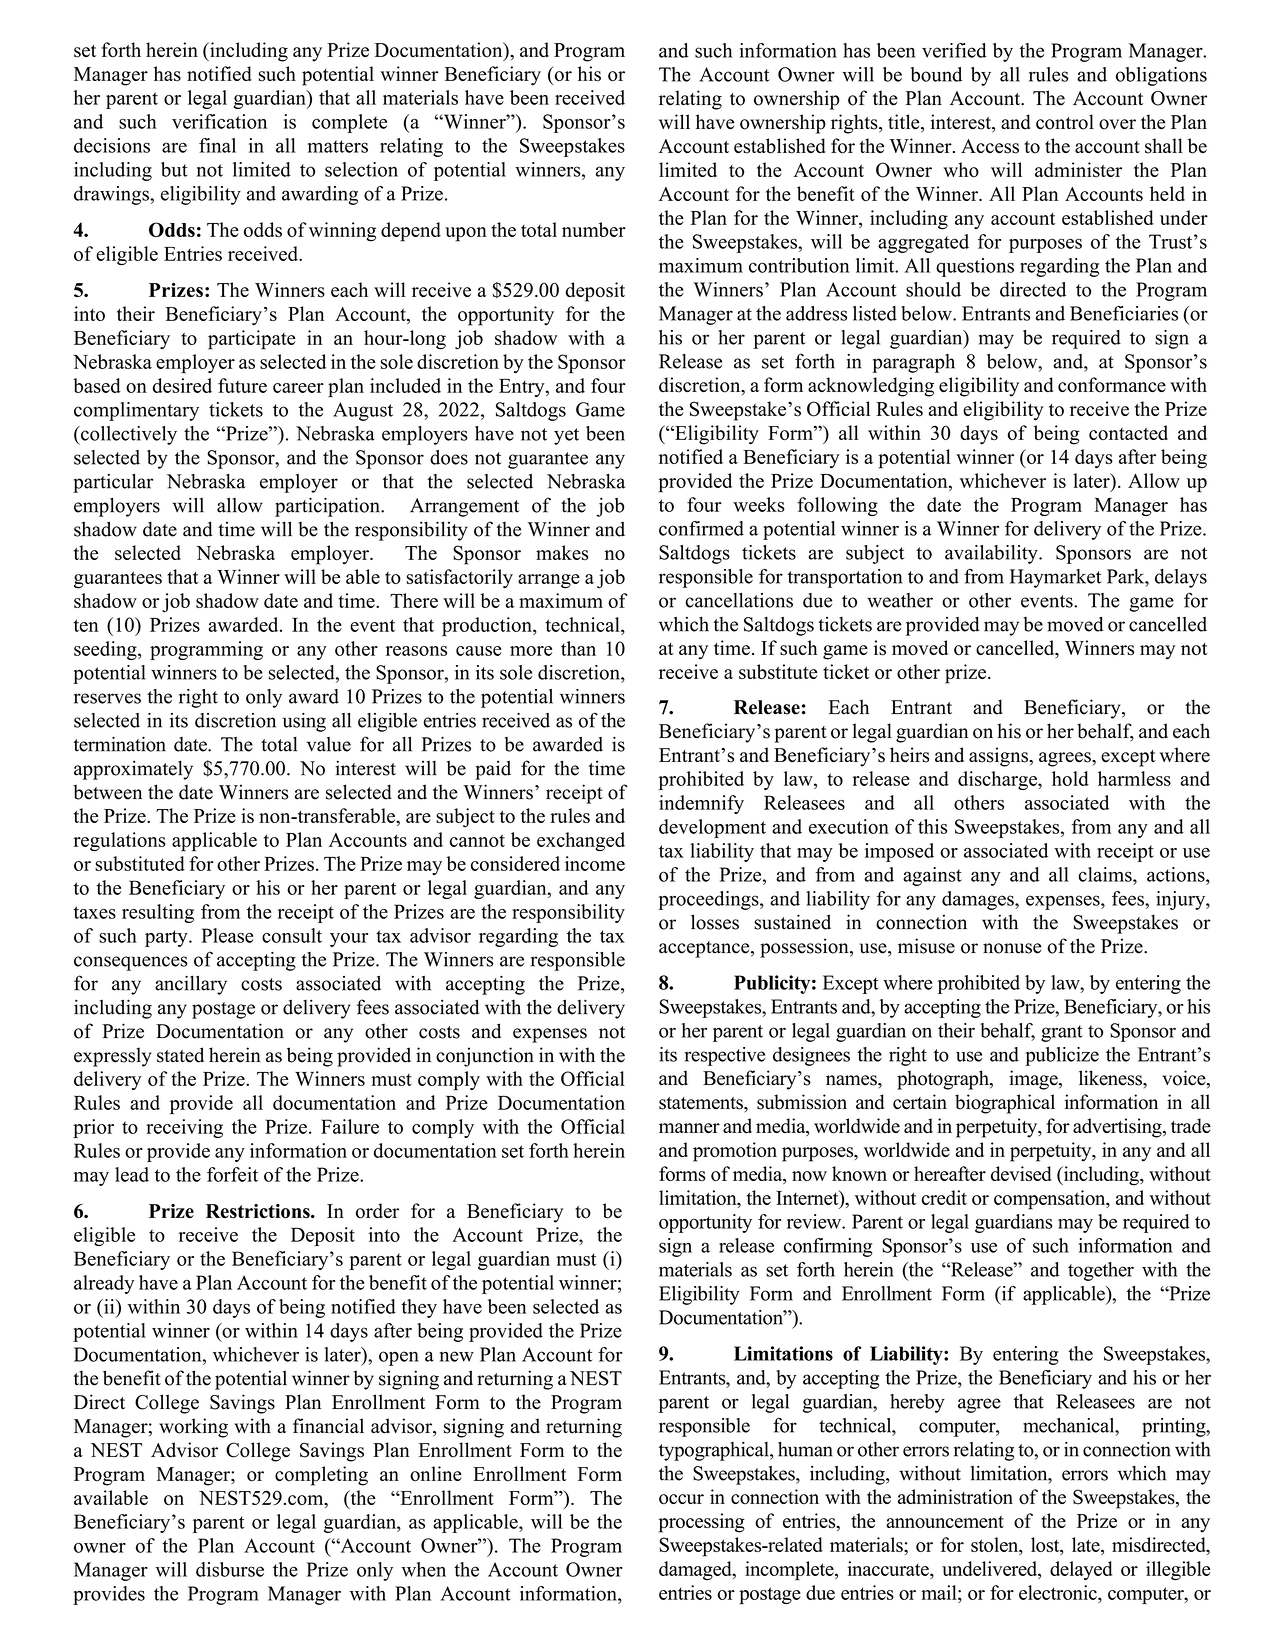  I want to click on collectively, so click(128, 435).
